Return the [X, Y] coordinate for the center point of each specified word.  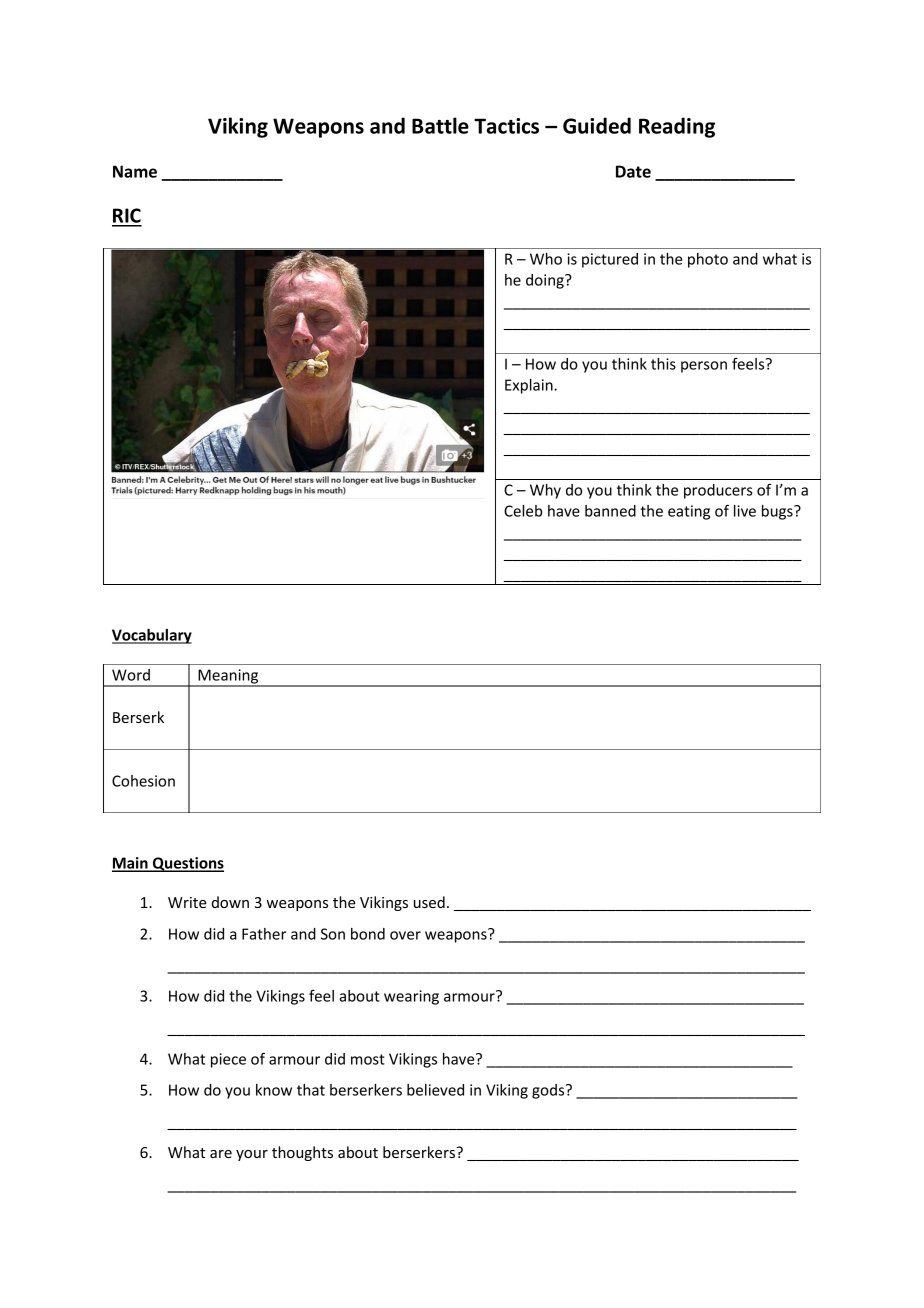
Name [135, 171]
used [429, 902]
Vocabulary [152, 636]
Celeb [523, 511]
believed [435, 1090]
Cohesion [143, 781]
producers [718, 491]
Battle [440, 125]
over [405, 935]
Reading [677, 127]
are [221, 1154]
